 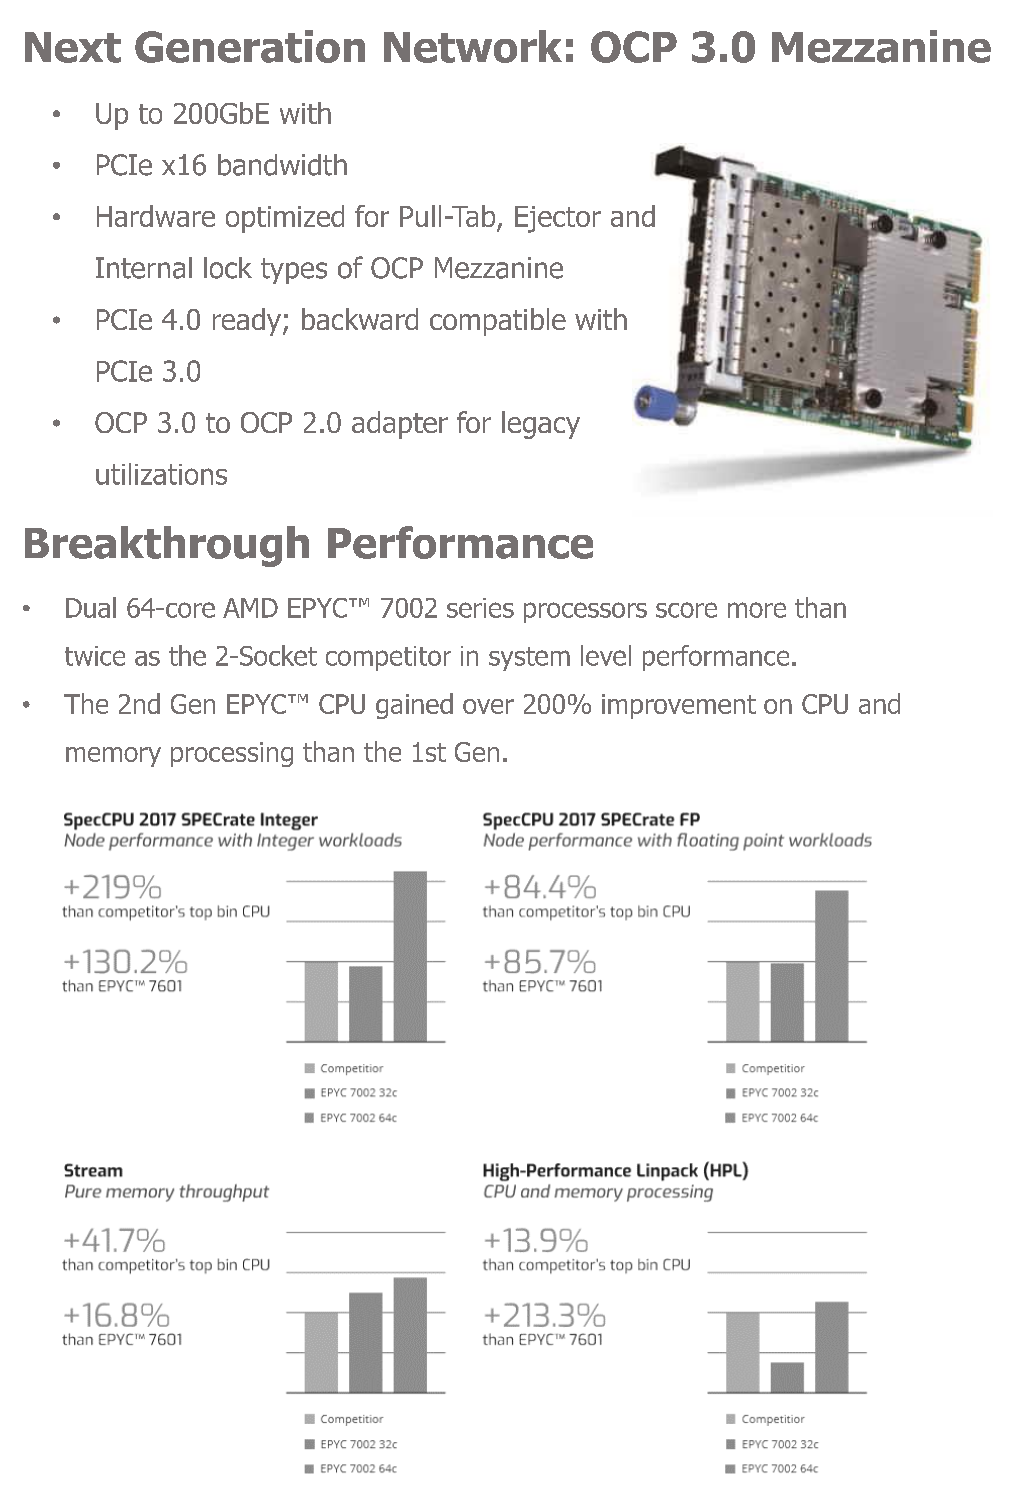 What do you see at coordinates (498, 322) in the page?
I see `compatible` at bounding box center [498, 322].
